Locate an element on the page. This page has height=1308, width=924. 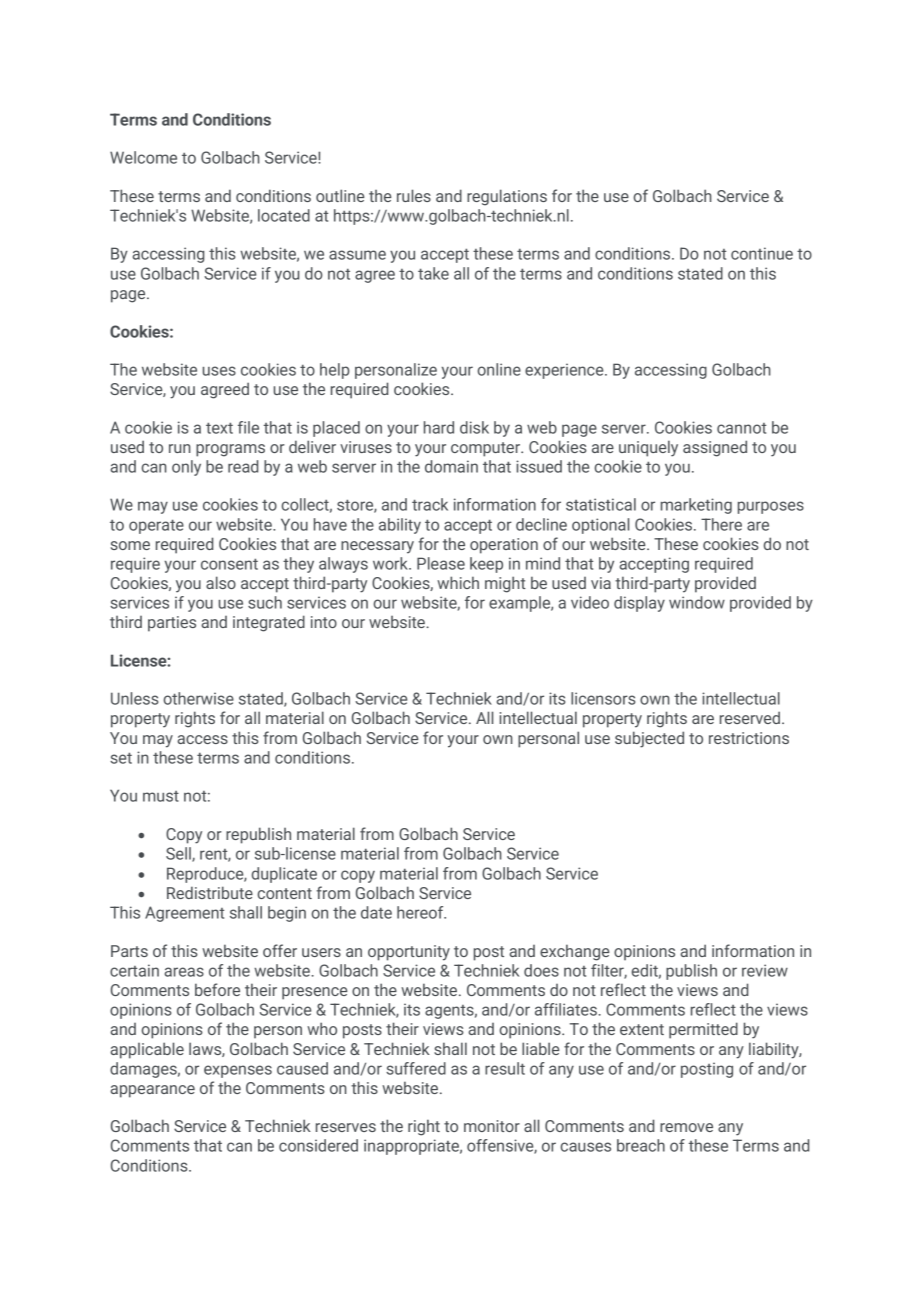
Welcome is located at coordinates (143, 157).
